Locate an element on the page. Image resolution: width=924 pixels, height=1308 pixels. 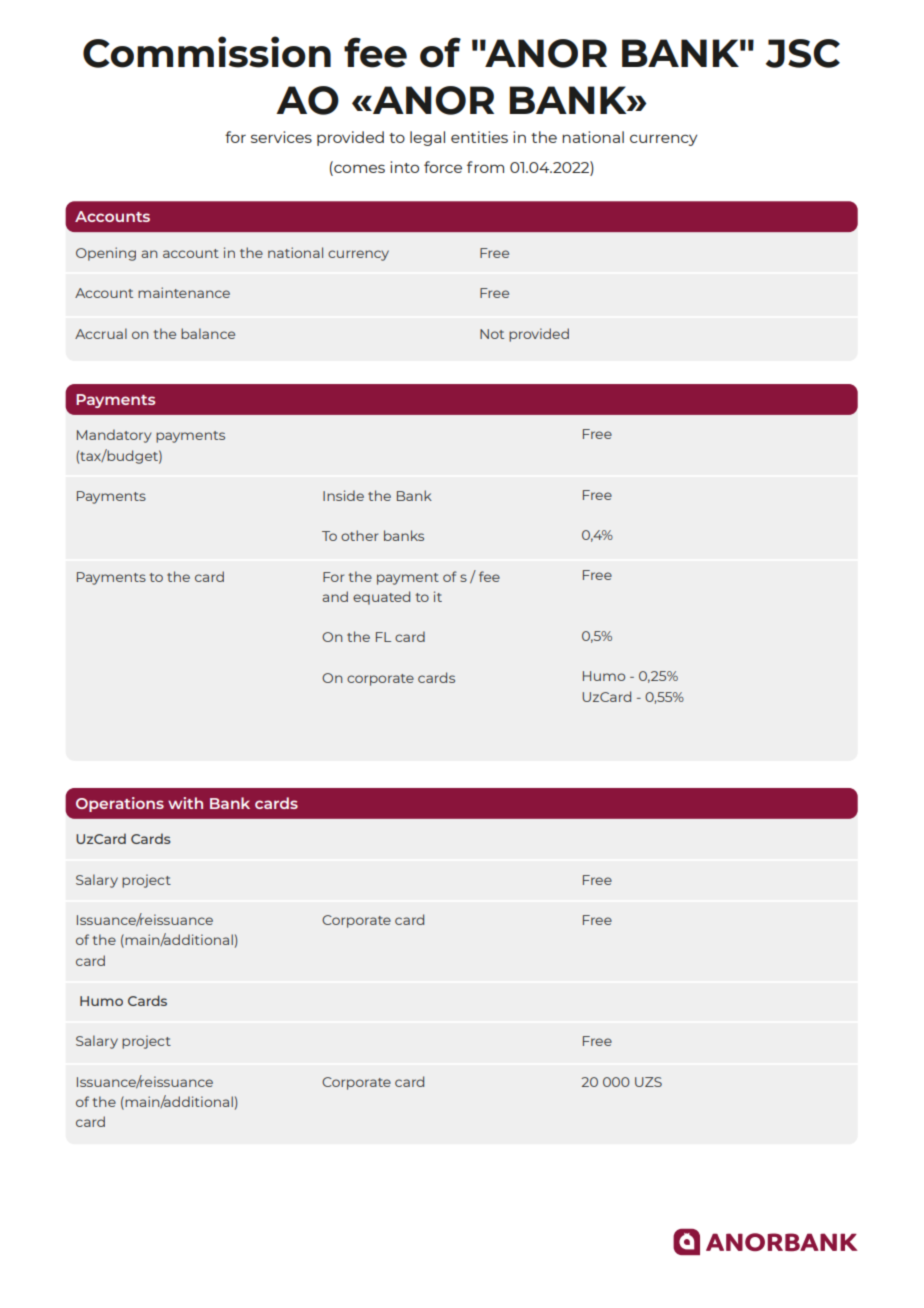
balance is located at coordinates (208, 333).
